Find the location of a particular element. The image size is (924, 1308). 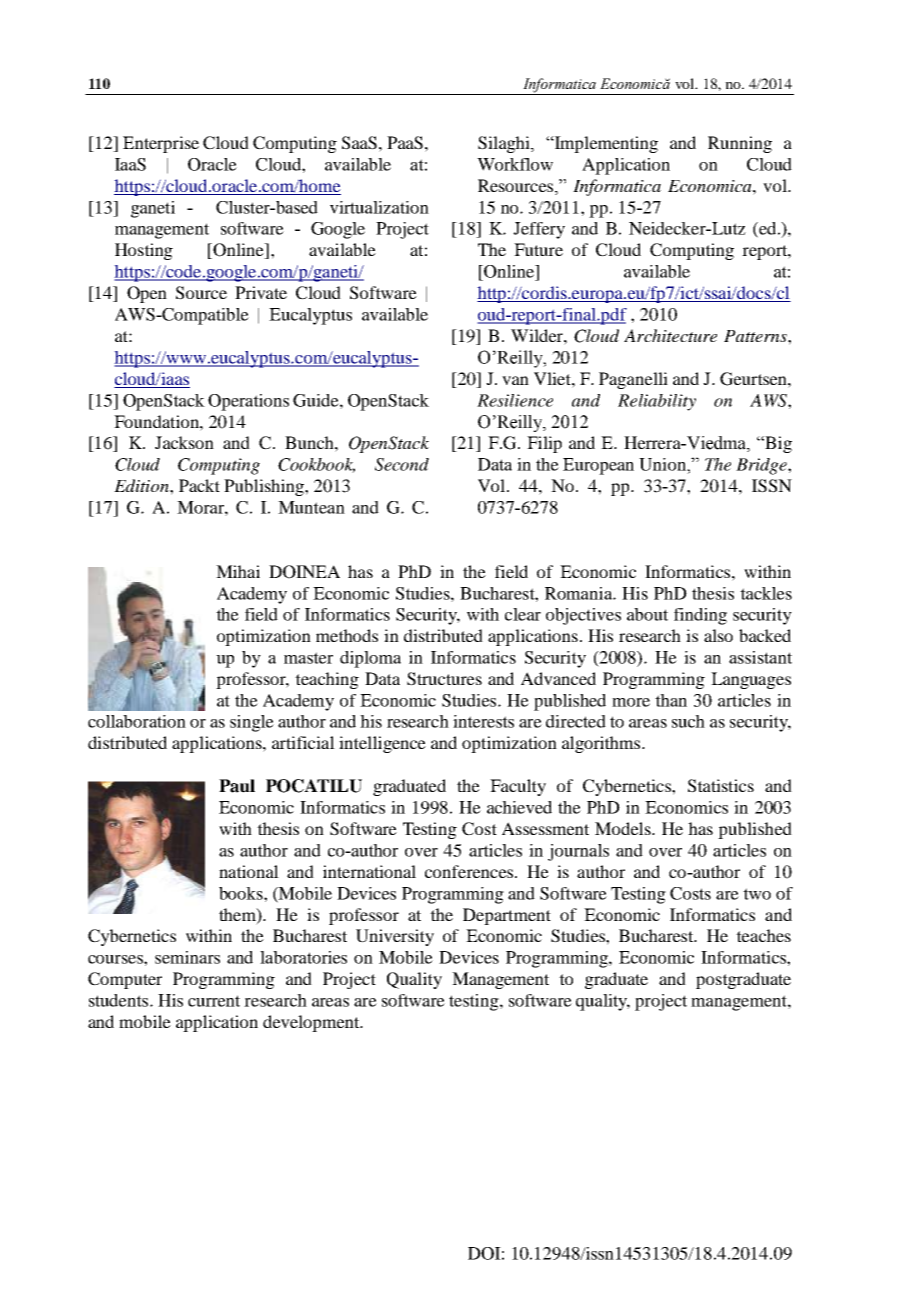

Running is located at coordinates (740, 144).
